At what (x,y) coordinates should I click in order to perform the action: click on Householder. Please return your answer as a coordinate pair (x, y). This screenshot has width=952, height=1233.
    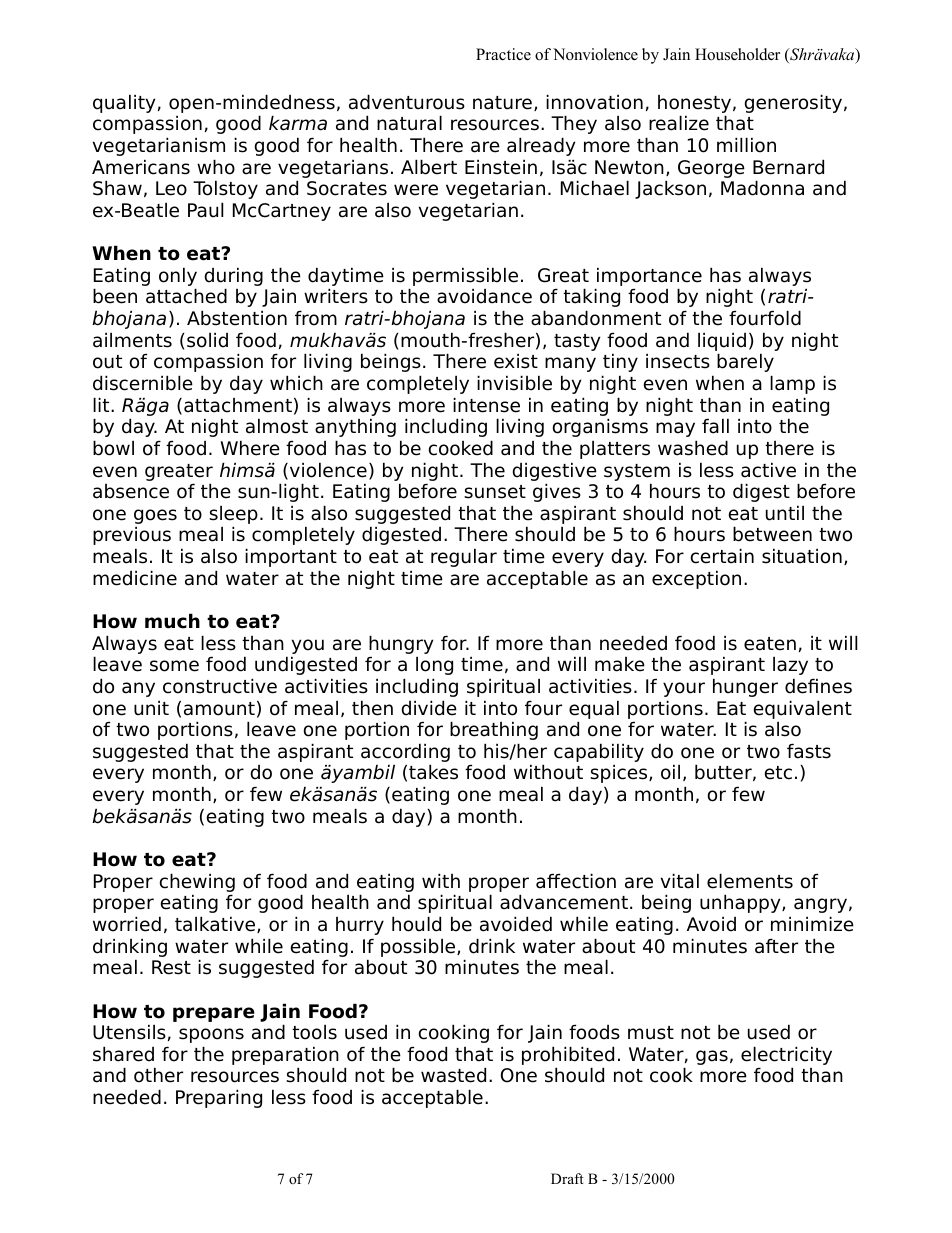
    Looking at the image, I should click on (737, 54).
